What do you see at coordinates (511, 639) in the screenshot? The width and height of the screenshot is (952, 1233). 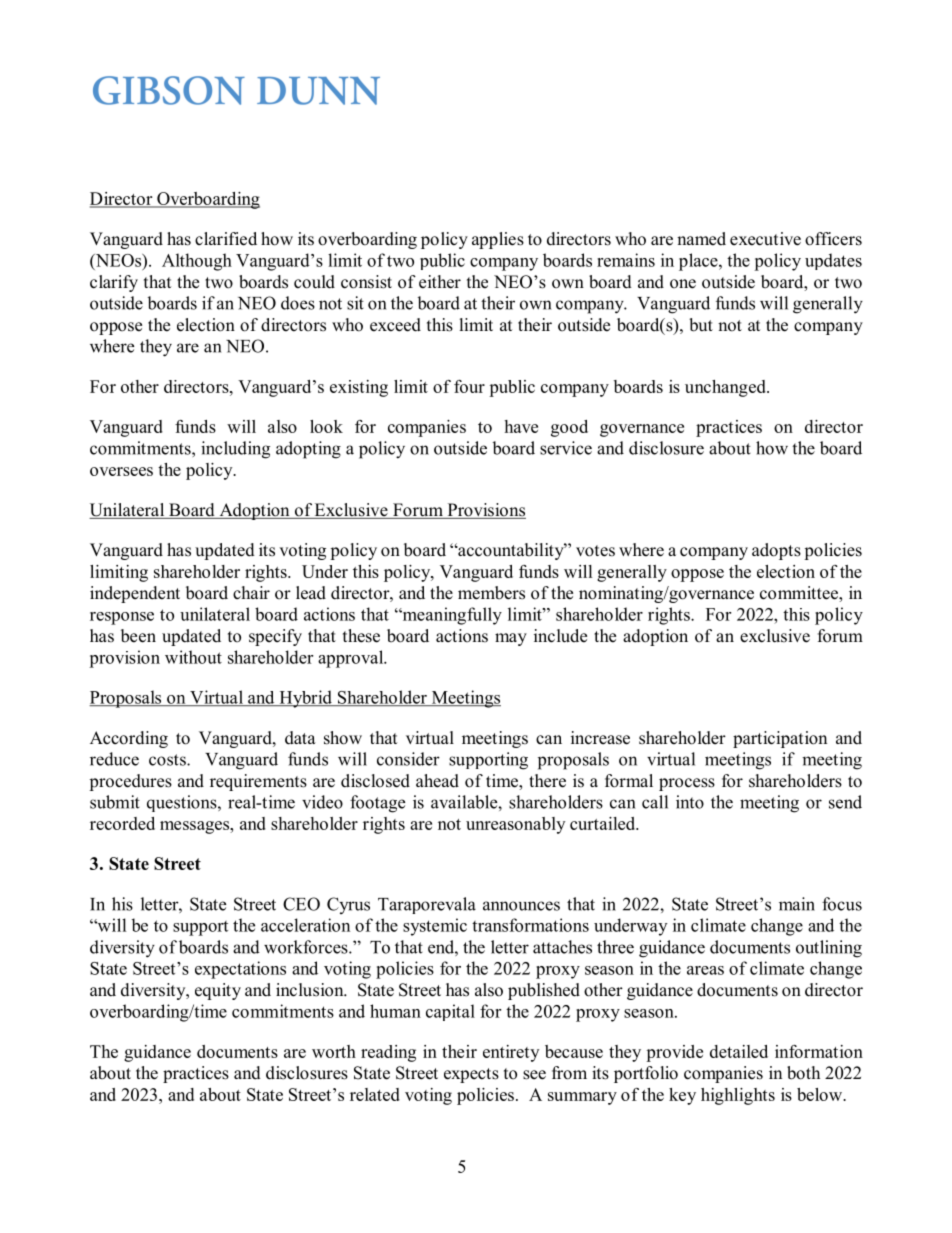 I see `may` at bounding box center [511, 639].
